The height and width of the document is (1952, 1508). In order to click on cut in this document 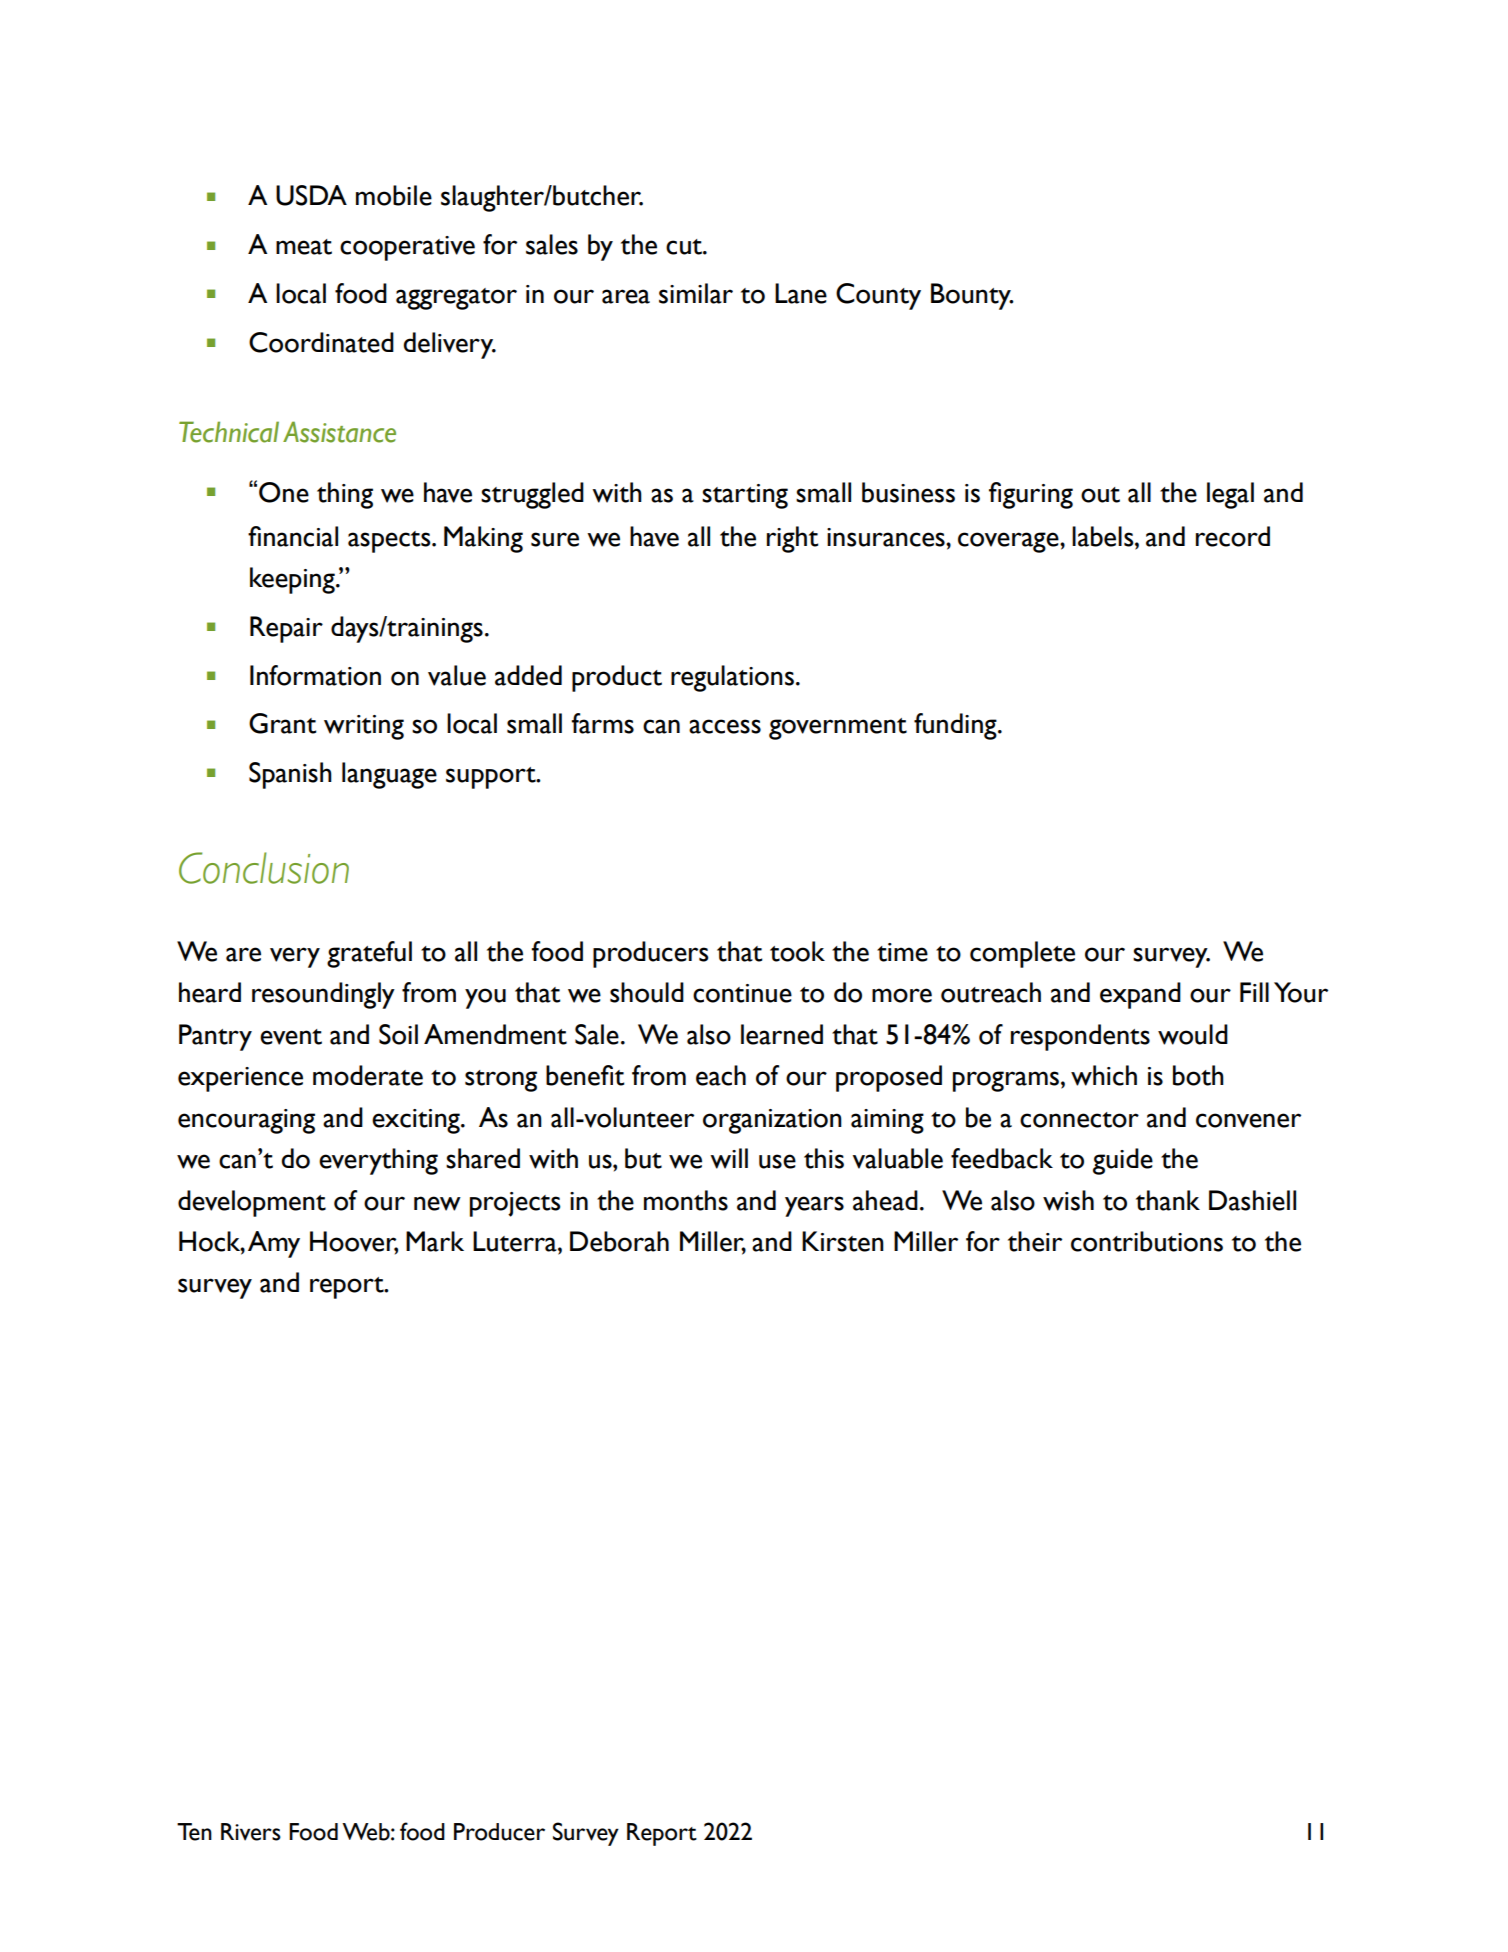, I will do `click(685, 247)`.
